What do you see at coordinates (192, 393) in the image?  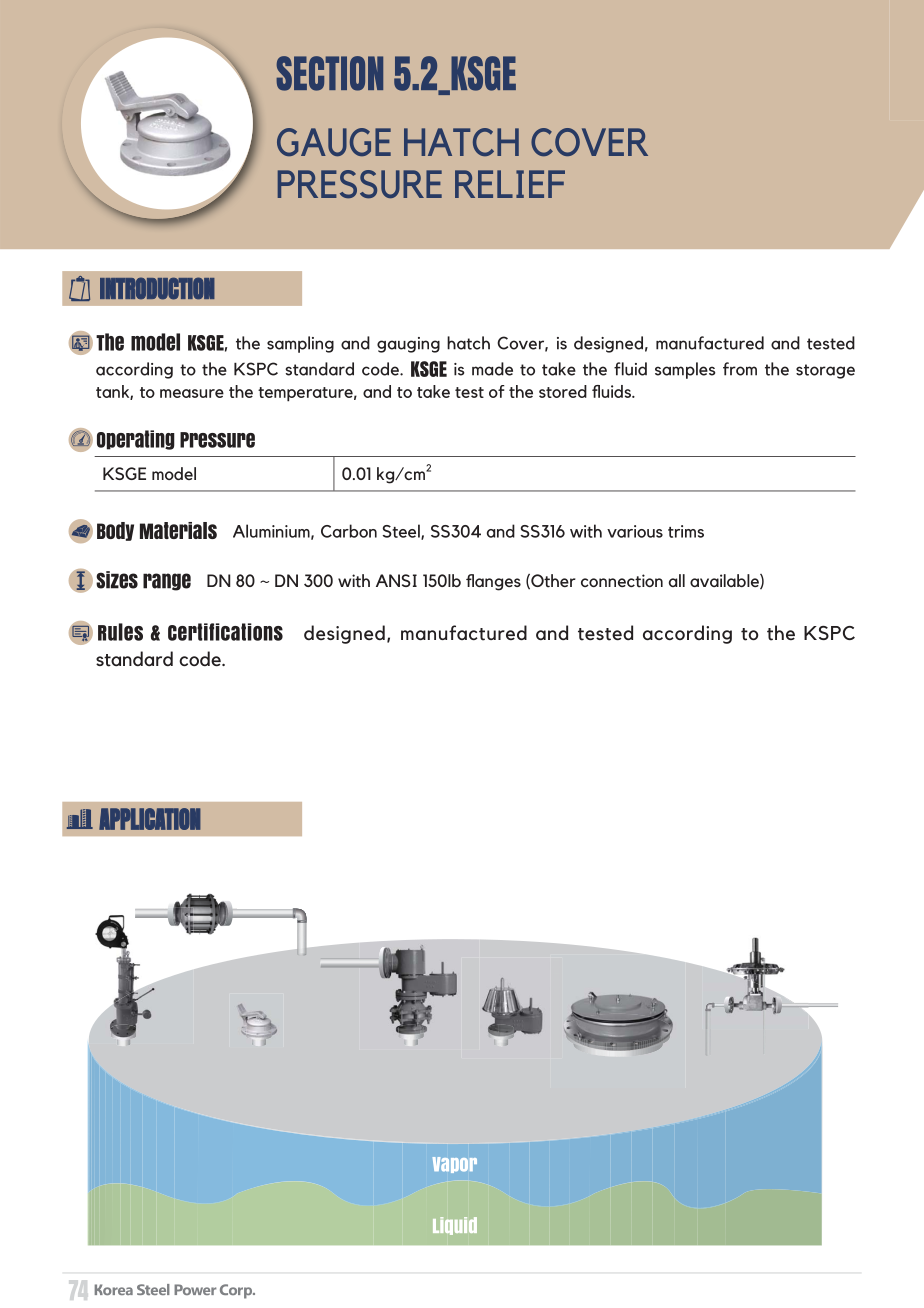 I see `measure` at bounding box center [192, 393].
